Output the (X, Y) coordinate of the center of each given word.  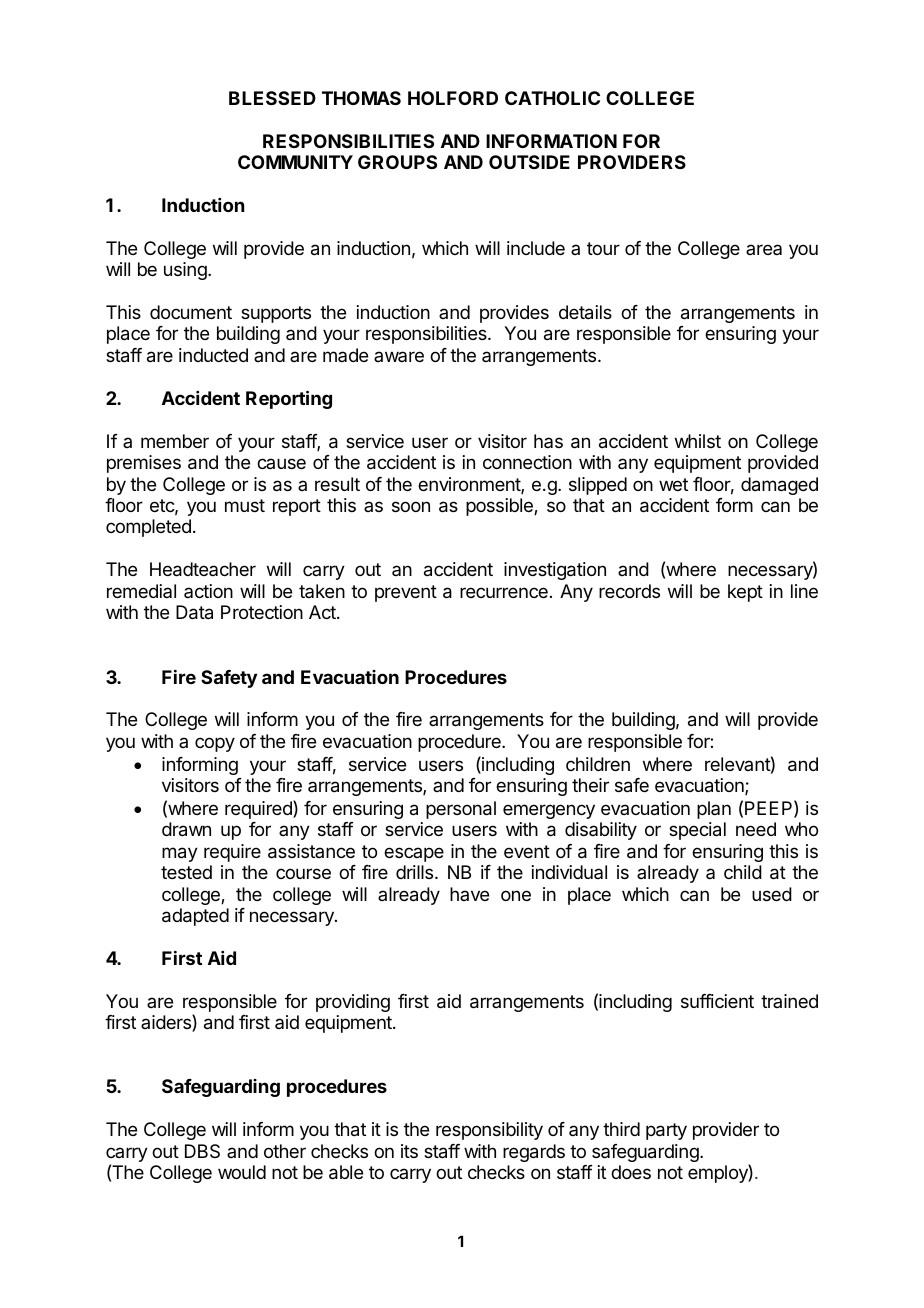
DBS (202, 1151)
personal (461, 810)
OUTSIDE (529, 162)
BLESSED (272, 98)
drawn (186, 829)
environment (470, 485)
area (764, 249)
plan (714, 810)
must (245, 505)
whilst (698, 441)
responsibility (489, 1131)
